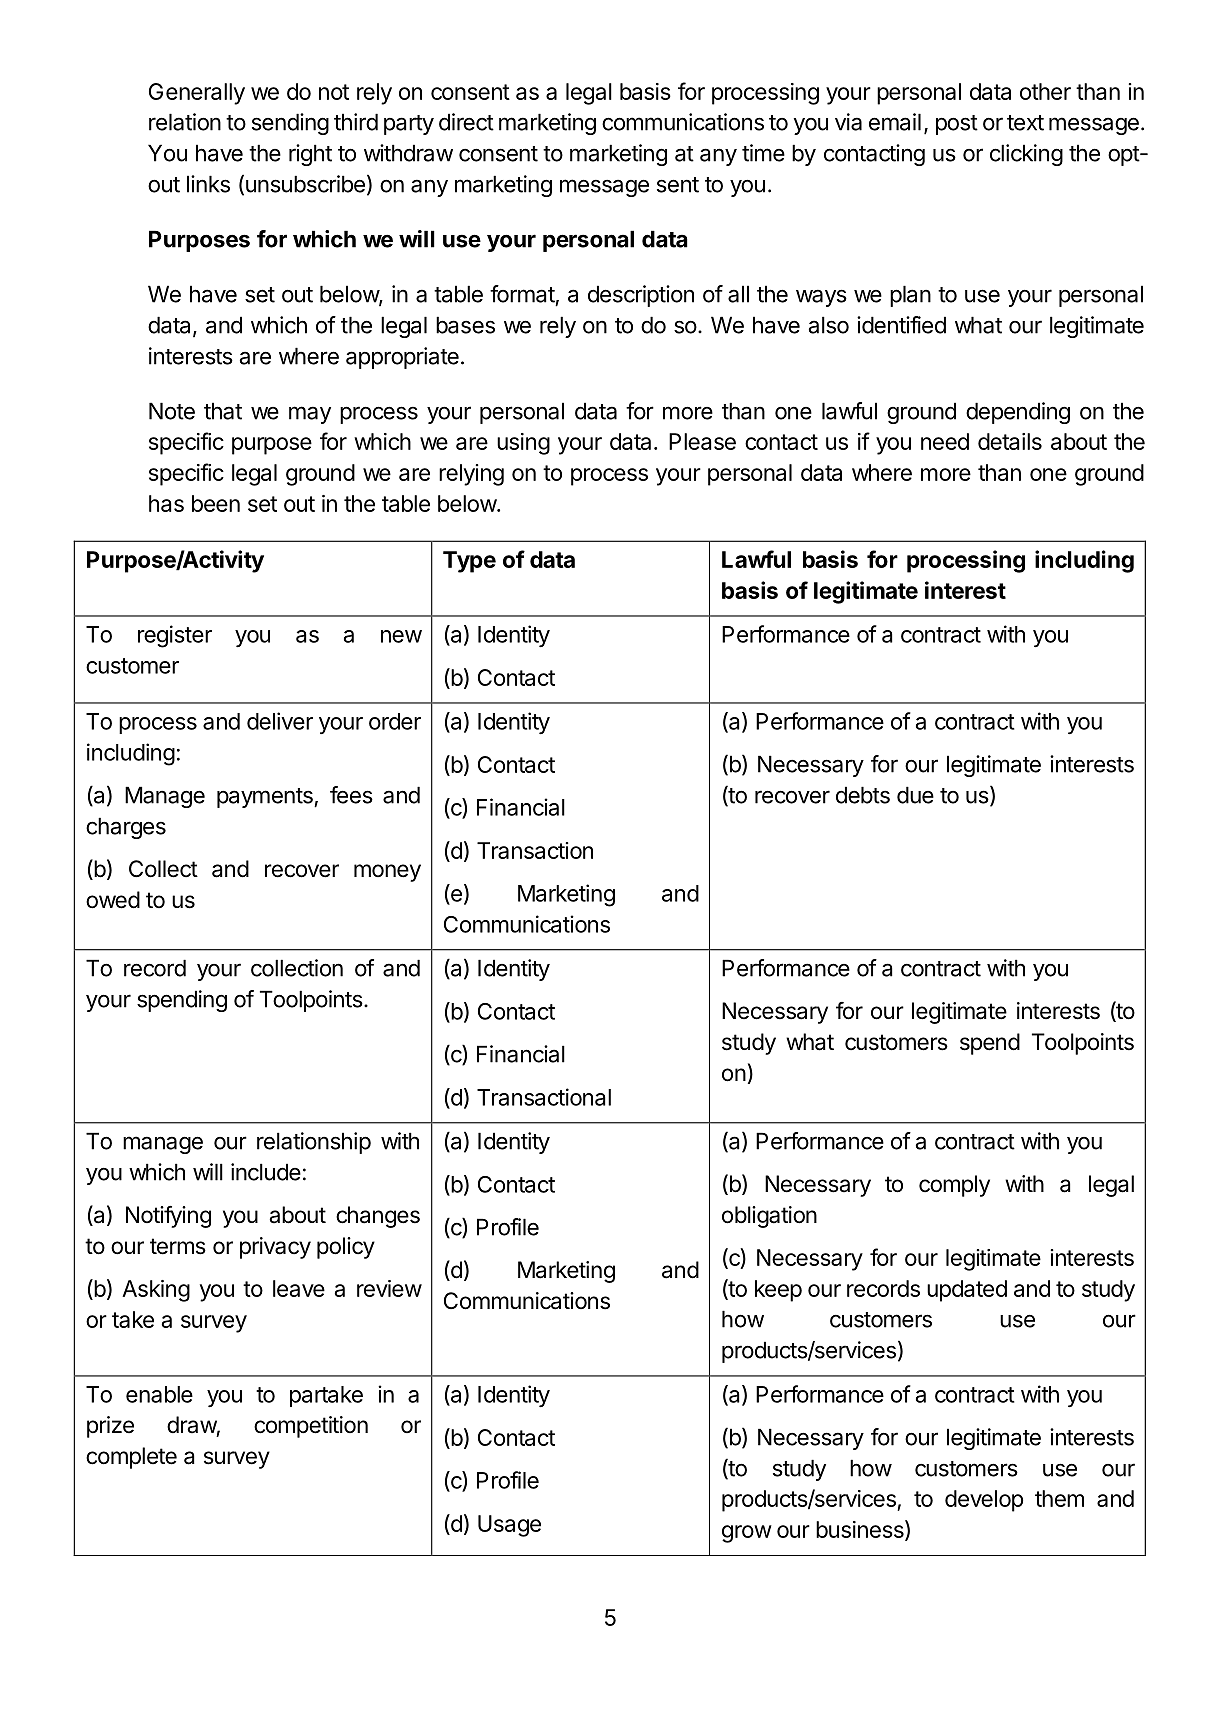 This screenshot has height=1724, width=1219. Describe the element at coordinates (523, 444) in the screenshot. I see `using` at that location.
